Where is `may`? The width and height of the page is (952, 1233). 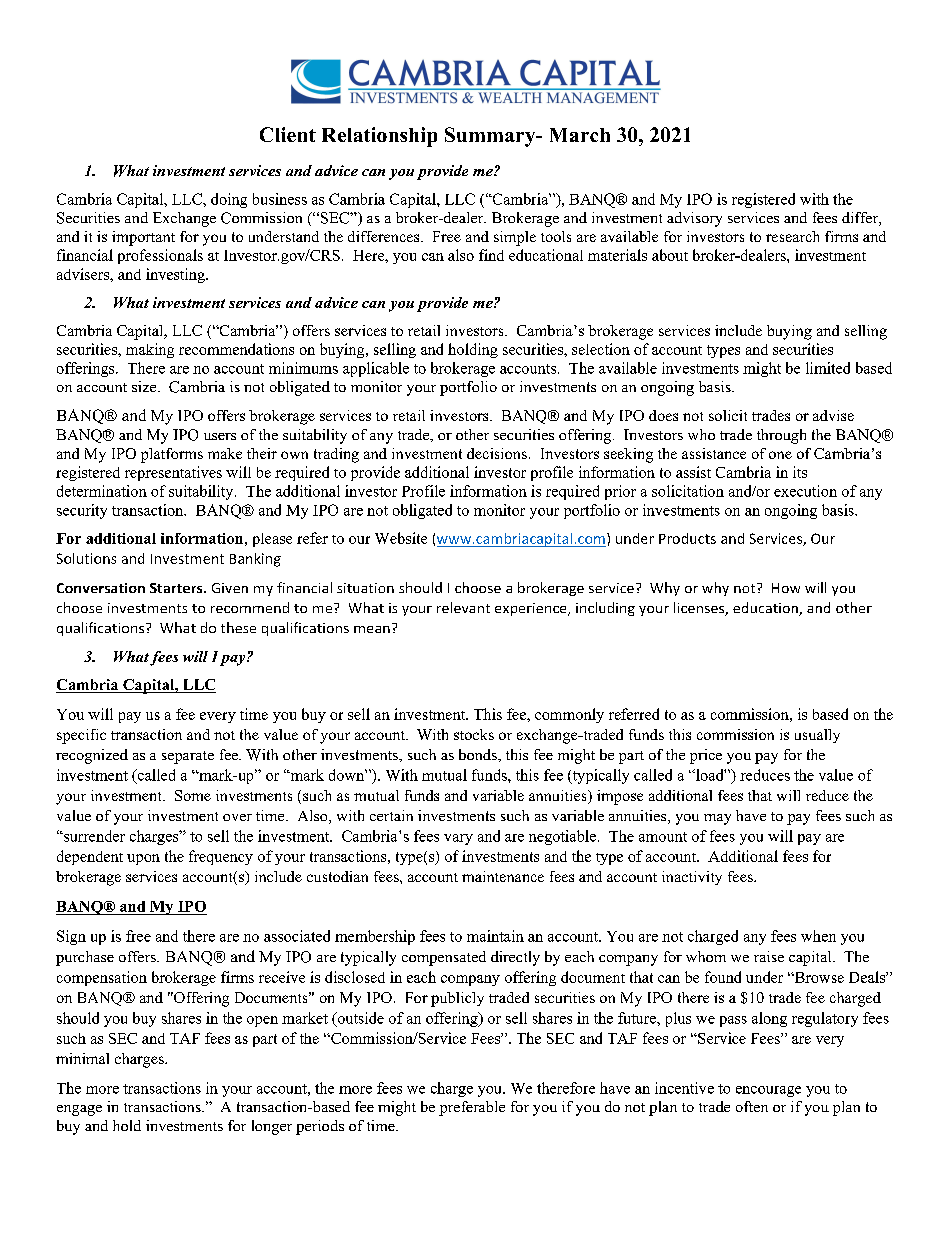
may is located at coordinates (717, 819).
